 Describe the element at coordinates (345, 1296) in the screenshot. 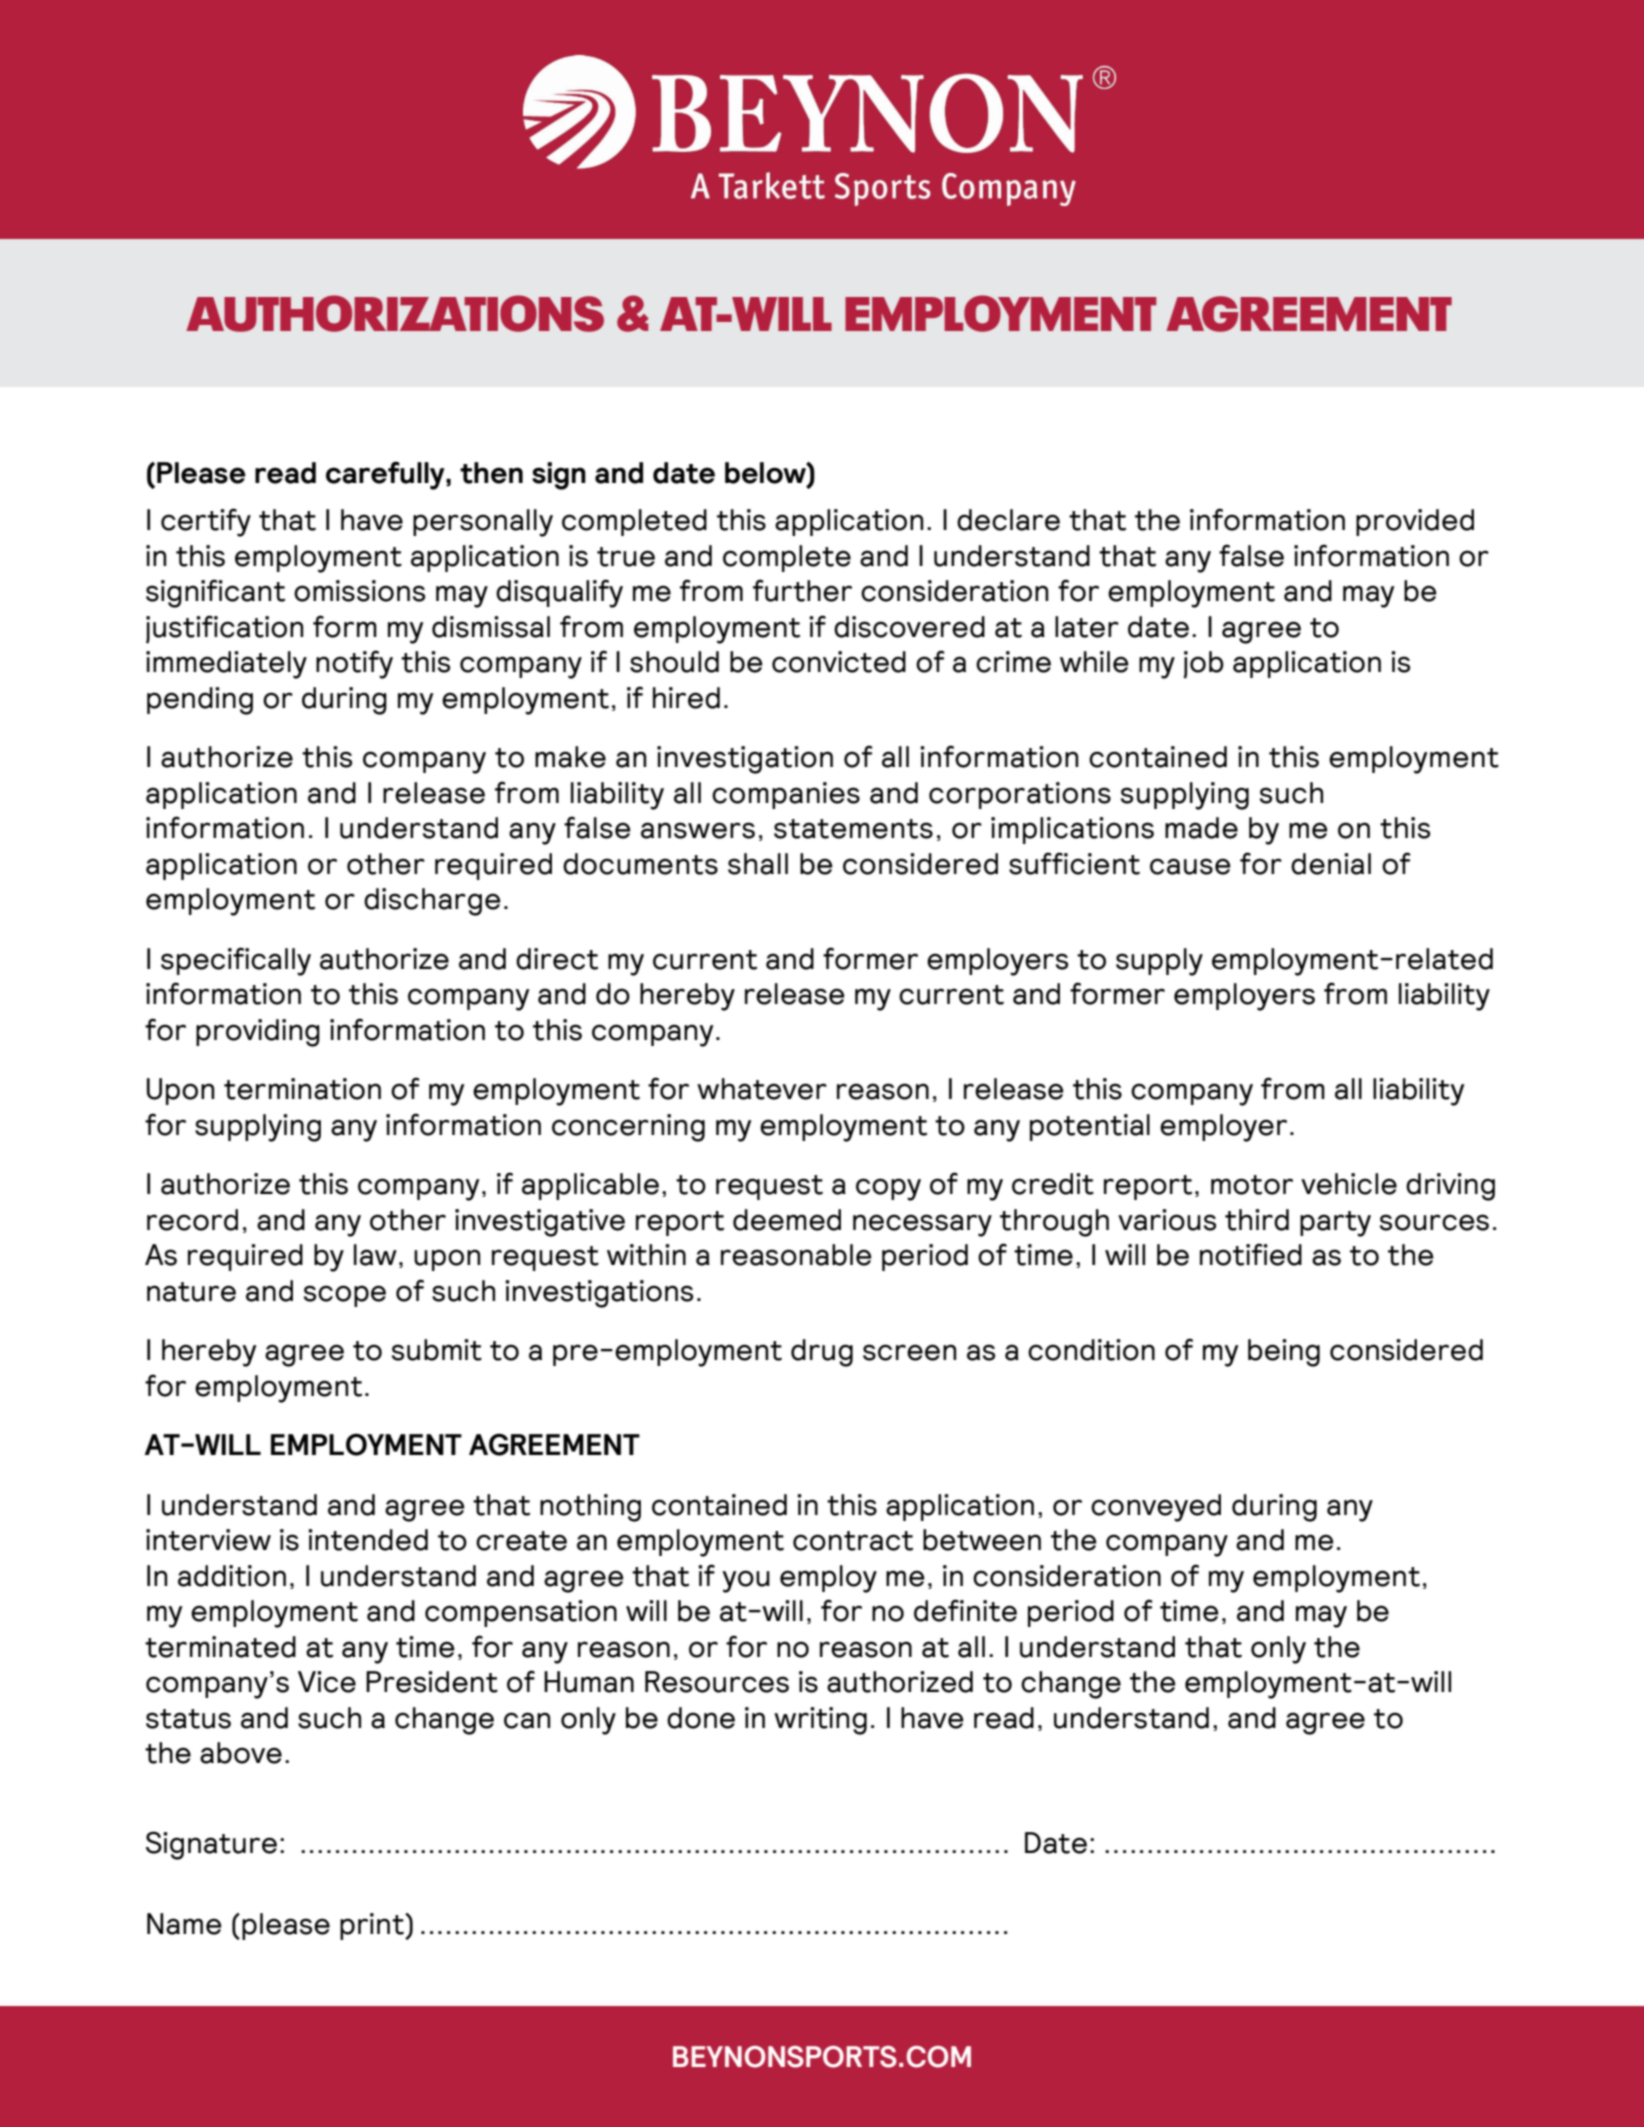

I see `scope` at that location.
